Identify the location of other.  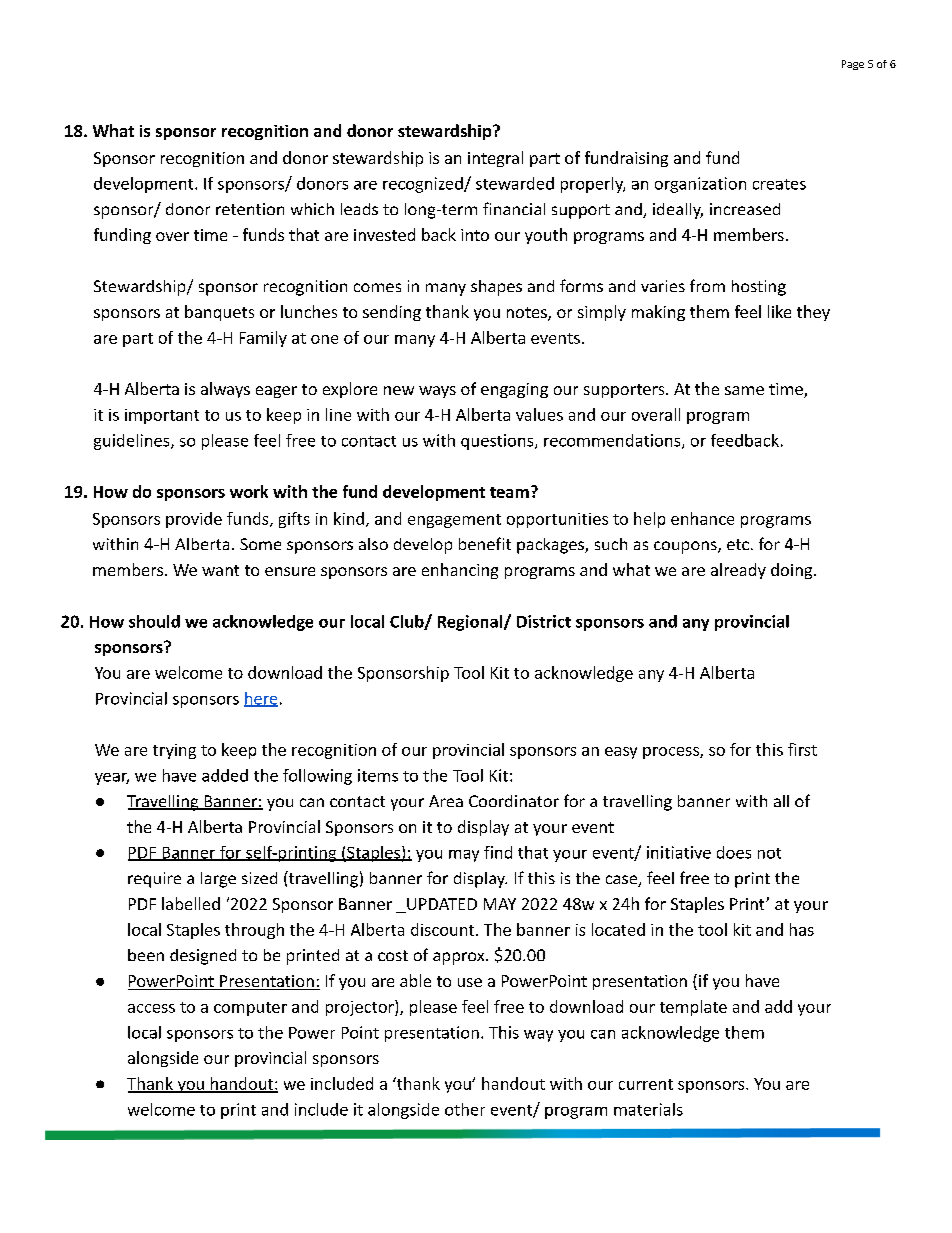
(465, 1109).
